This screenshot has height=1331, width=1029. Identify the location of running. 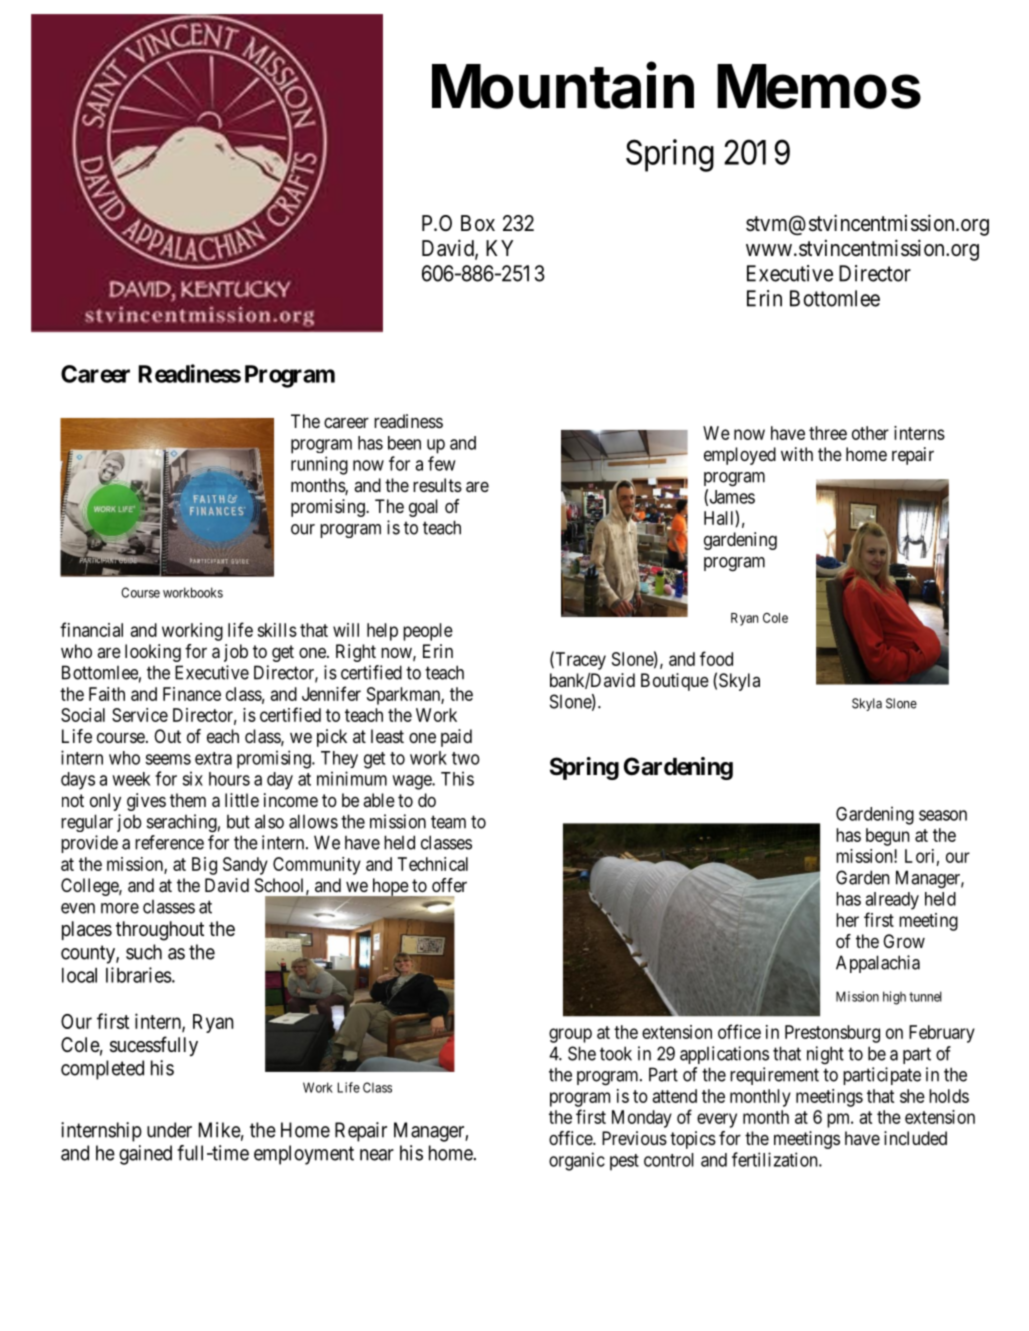
(319, 465).
